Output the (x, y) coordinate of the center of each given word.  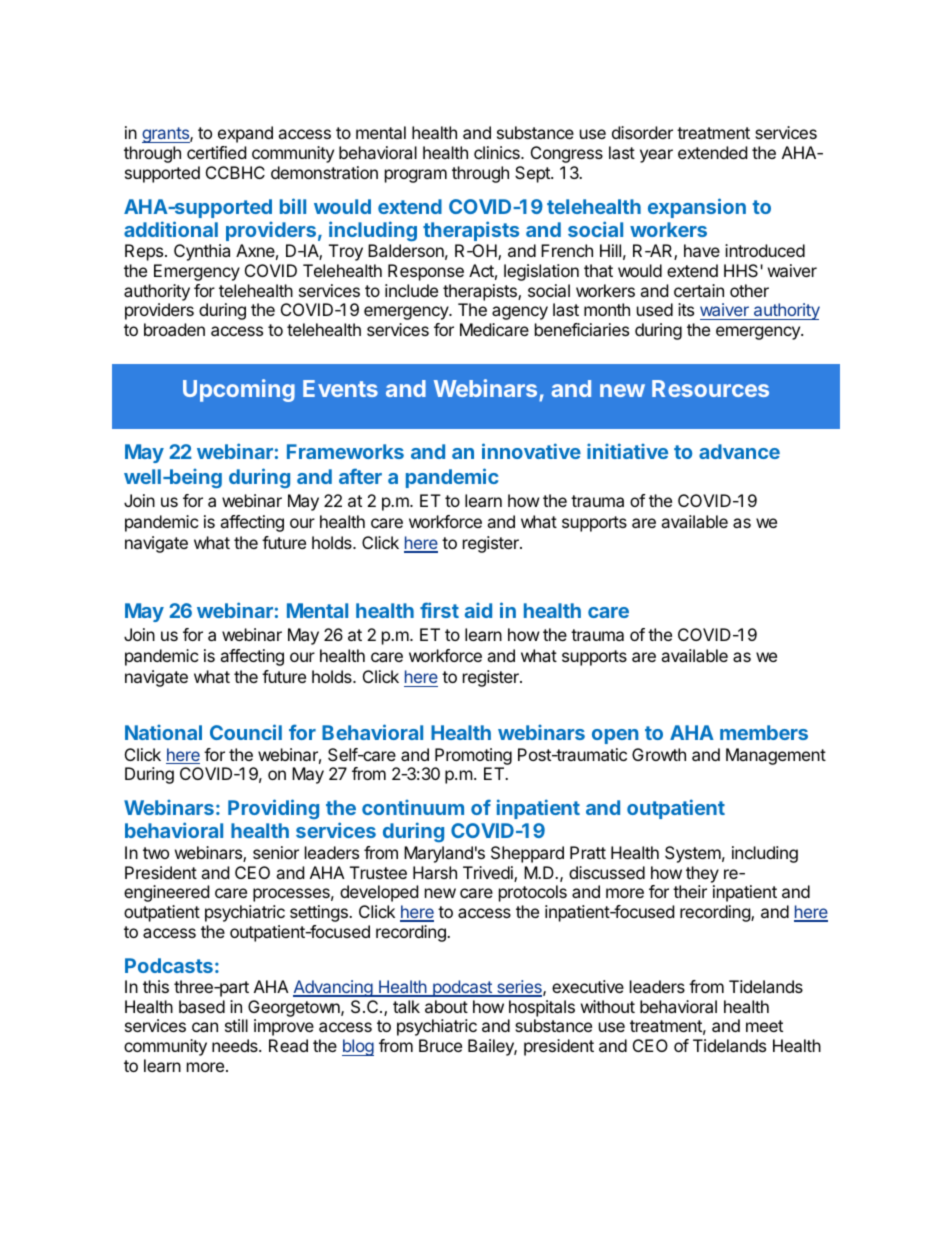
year (656, 156)
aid (478, 610)
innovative (531, 451)
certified (216, 152)
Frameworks (345, 451)
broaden (174, 329)
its (686, 309)
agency (520, 313)
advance (739, 451)
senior (276, 852)
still (236, 1025)
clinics (498, 152)
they (702, 874)
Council (246, 732)
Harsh (435, 872)
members (764, 732)
